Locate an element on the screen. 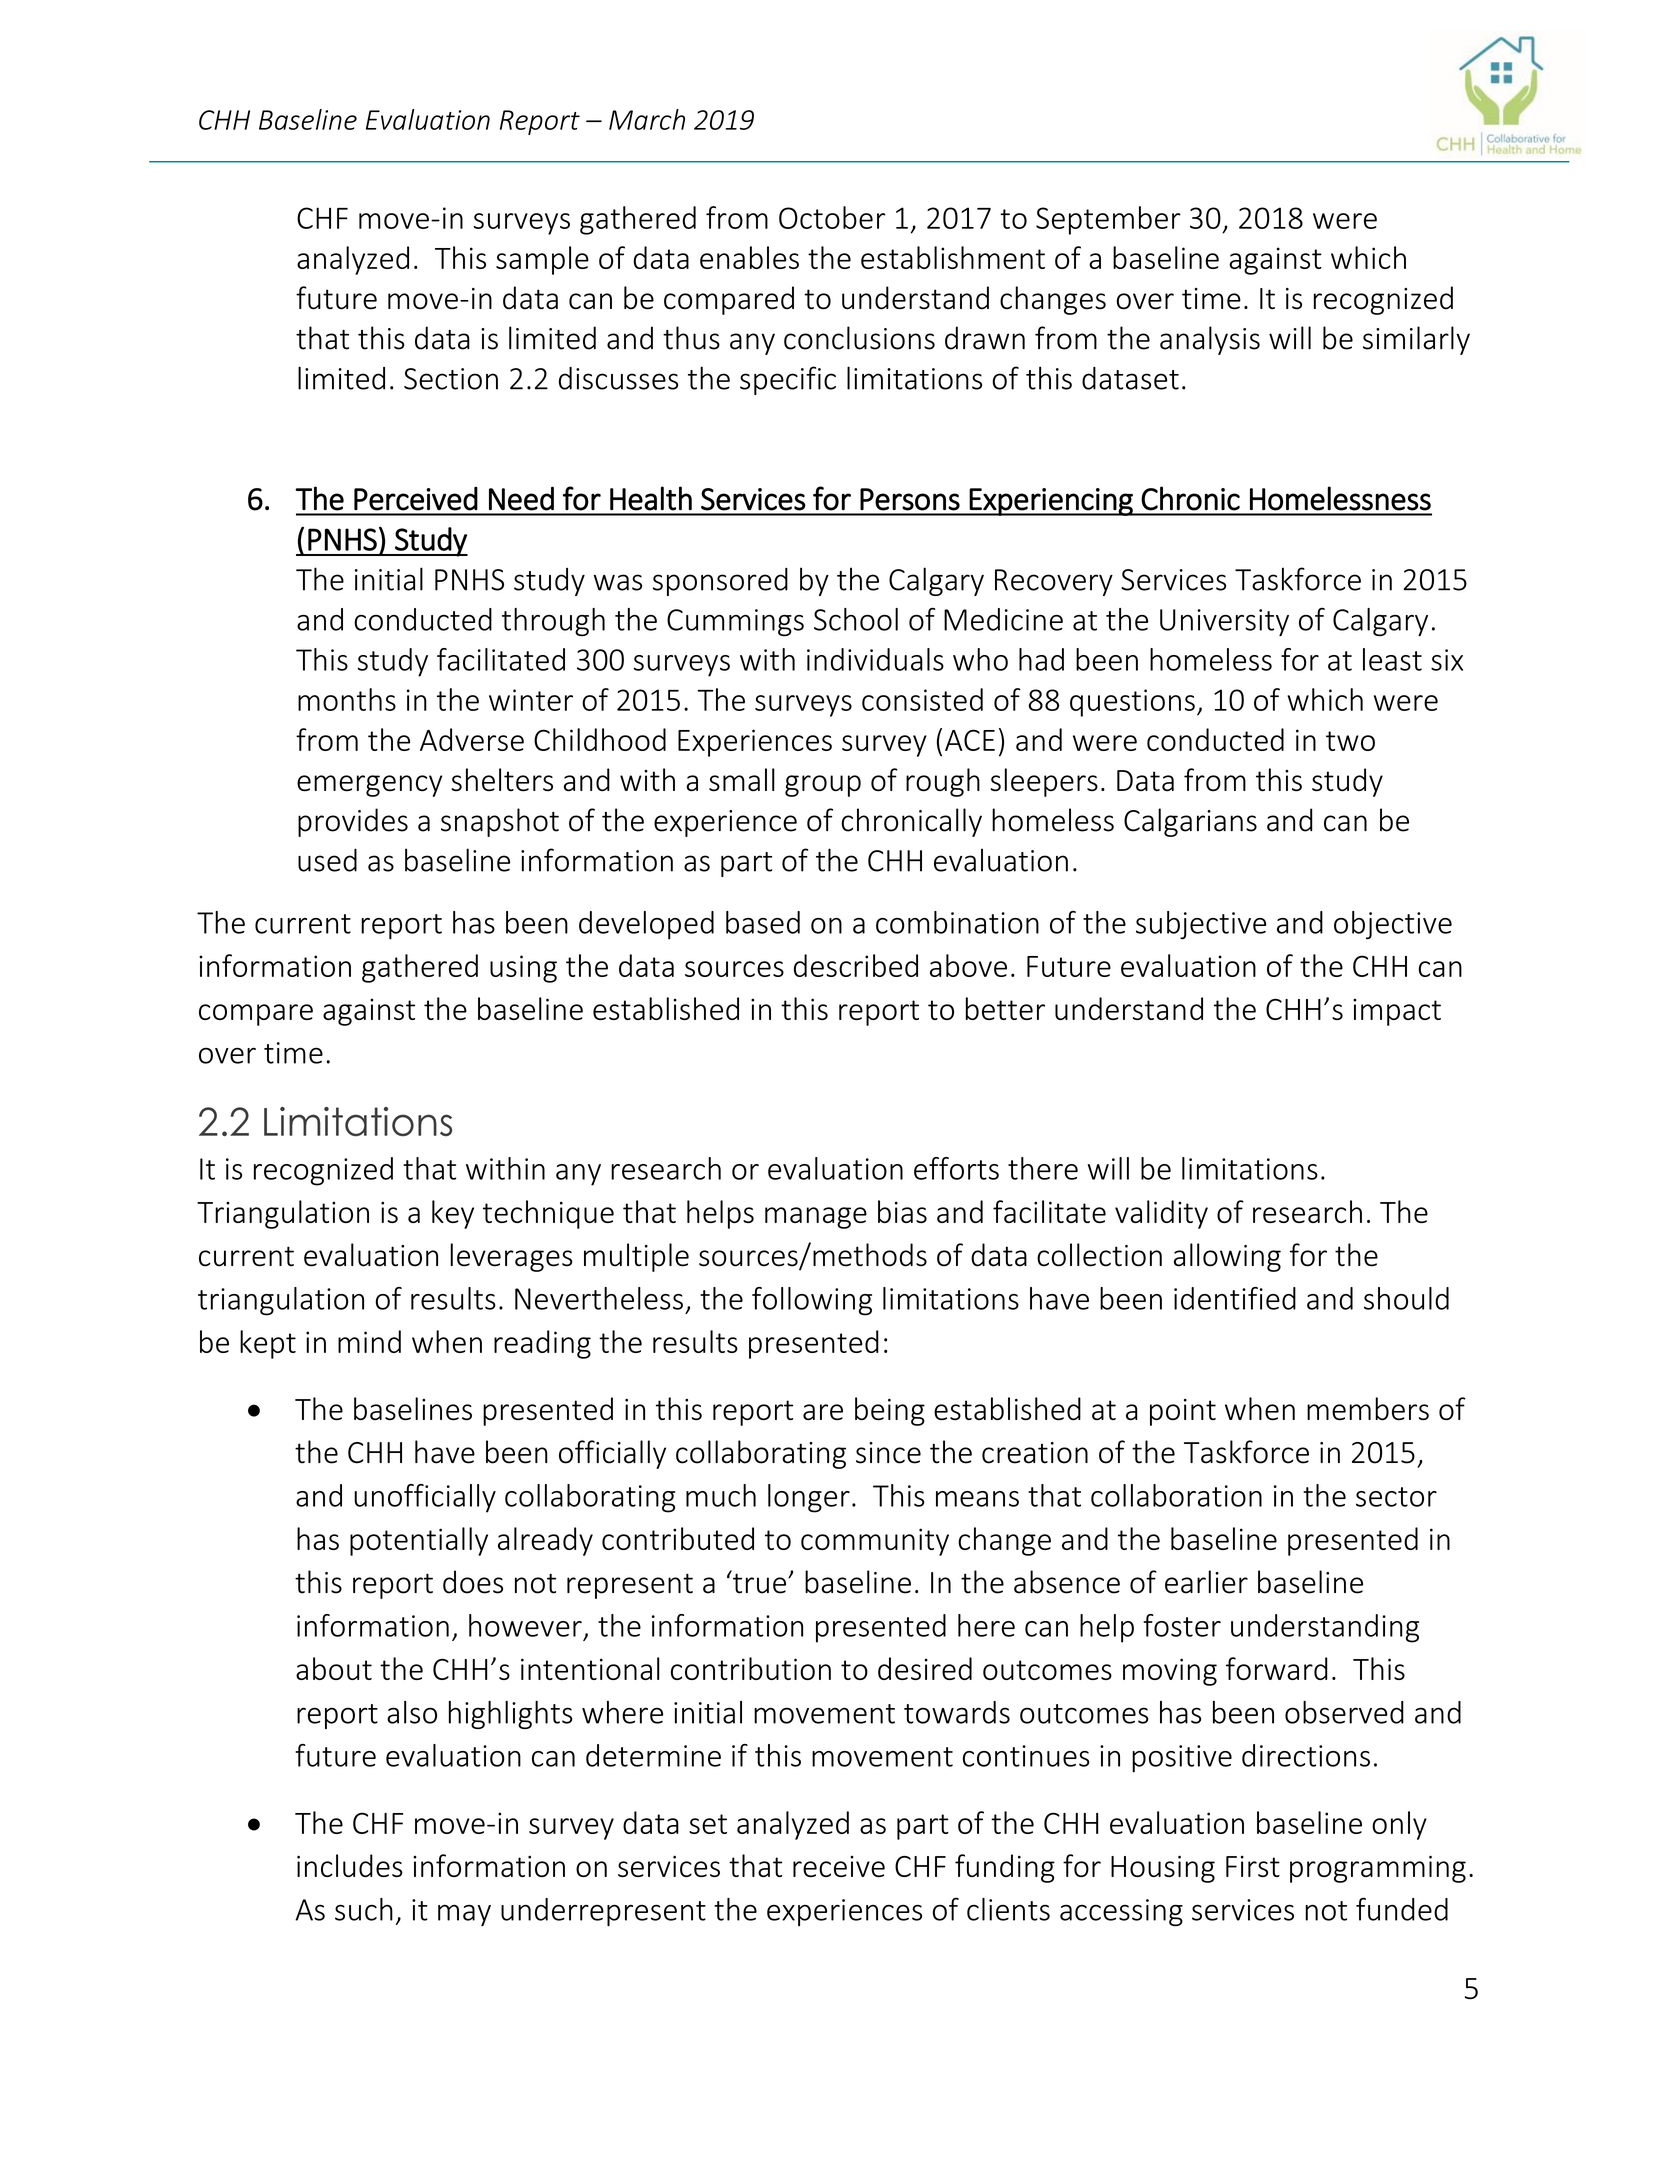 The image size is (1677, 2171). sample is located at coordinates (542, 260).
